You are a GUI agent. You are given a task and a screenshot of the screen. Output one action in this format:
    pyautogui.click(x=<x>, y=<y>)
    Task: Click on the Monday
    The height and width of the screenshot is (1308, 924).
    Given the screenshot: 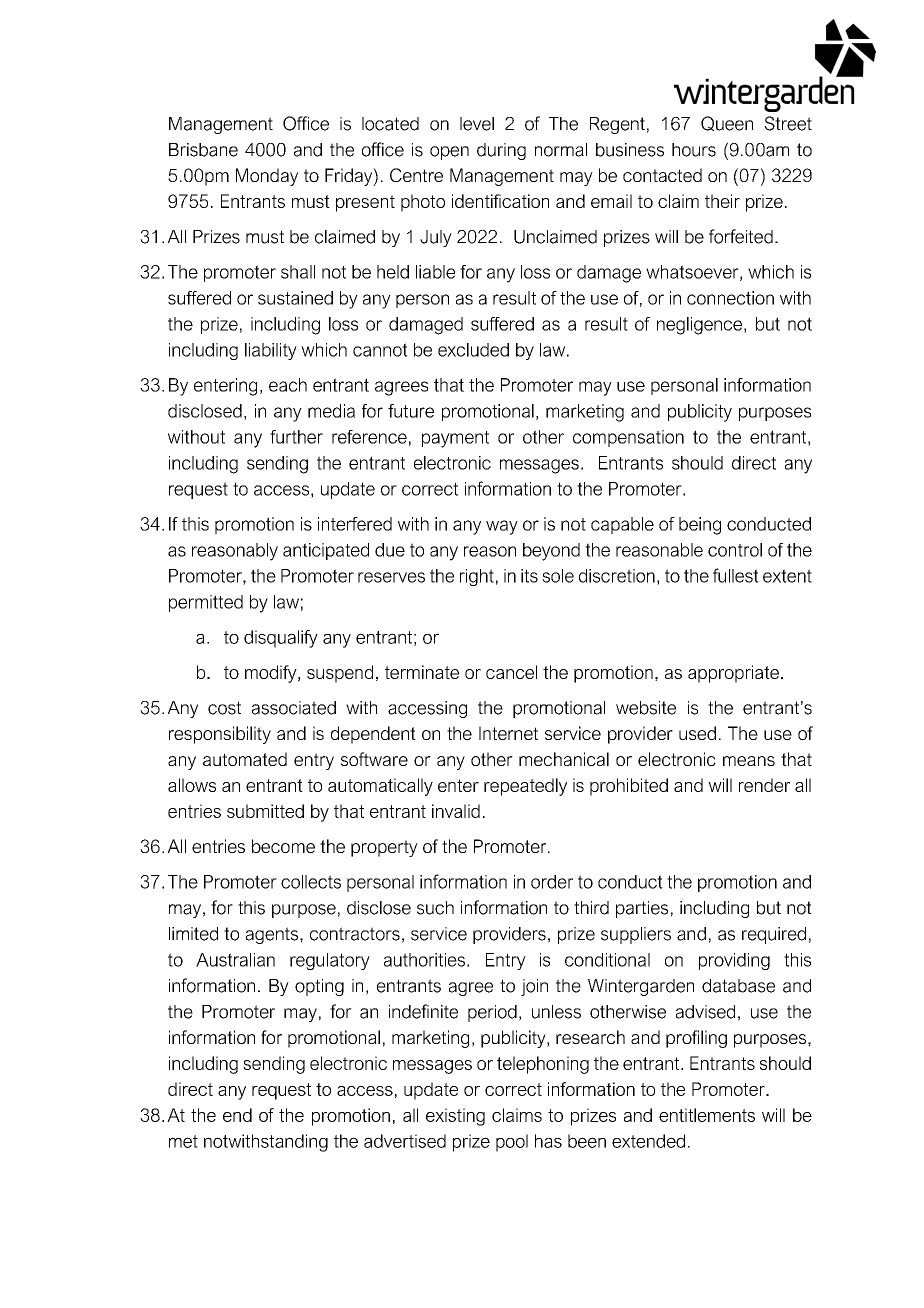 What is the action you would take?
    pyautogui.click(x=267, y=177)
